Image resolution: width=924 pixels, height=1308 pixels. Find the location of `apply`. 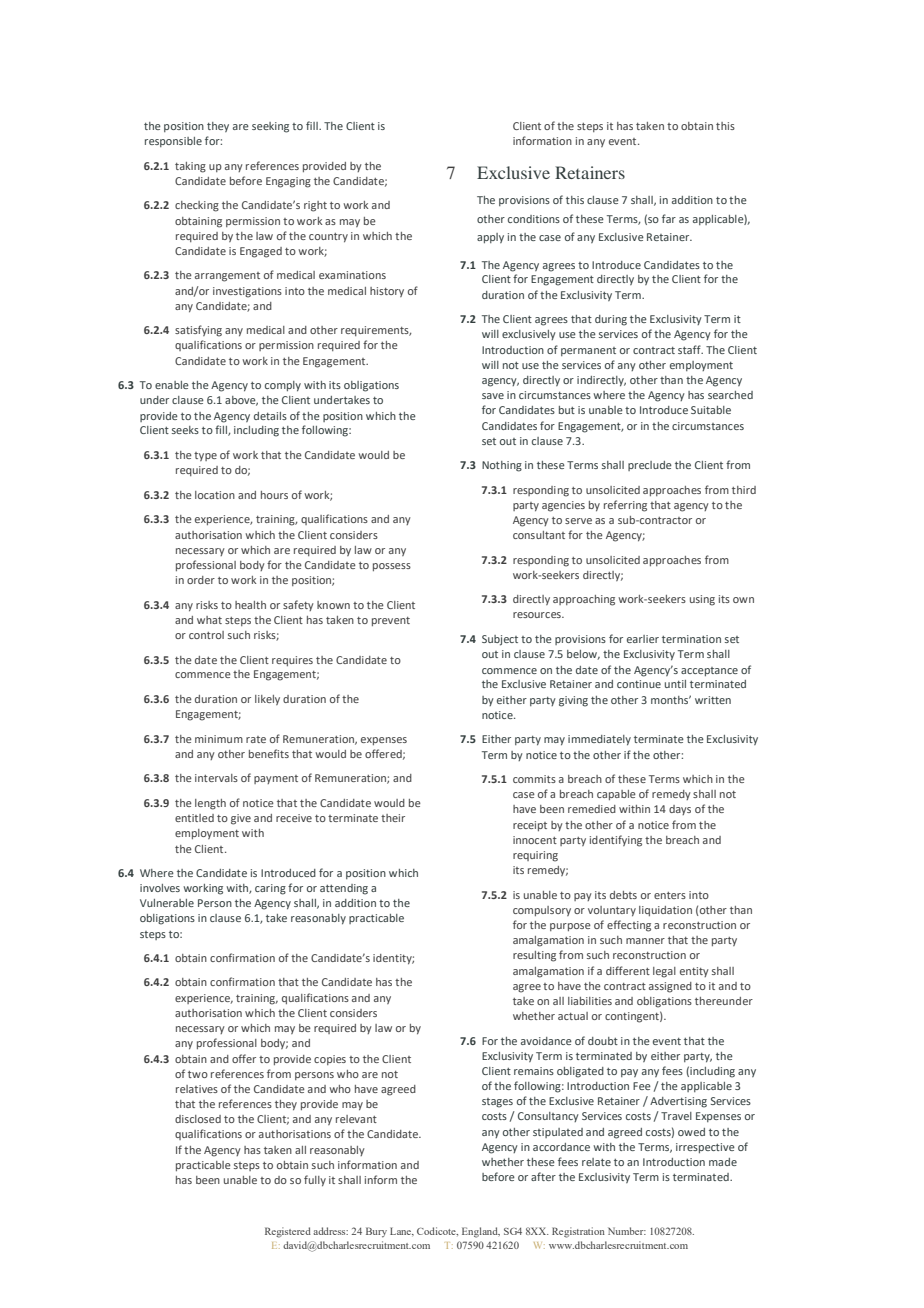

apply is located at coordinates (490, 238).
